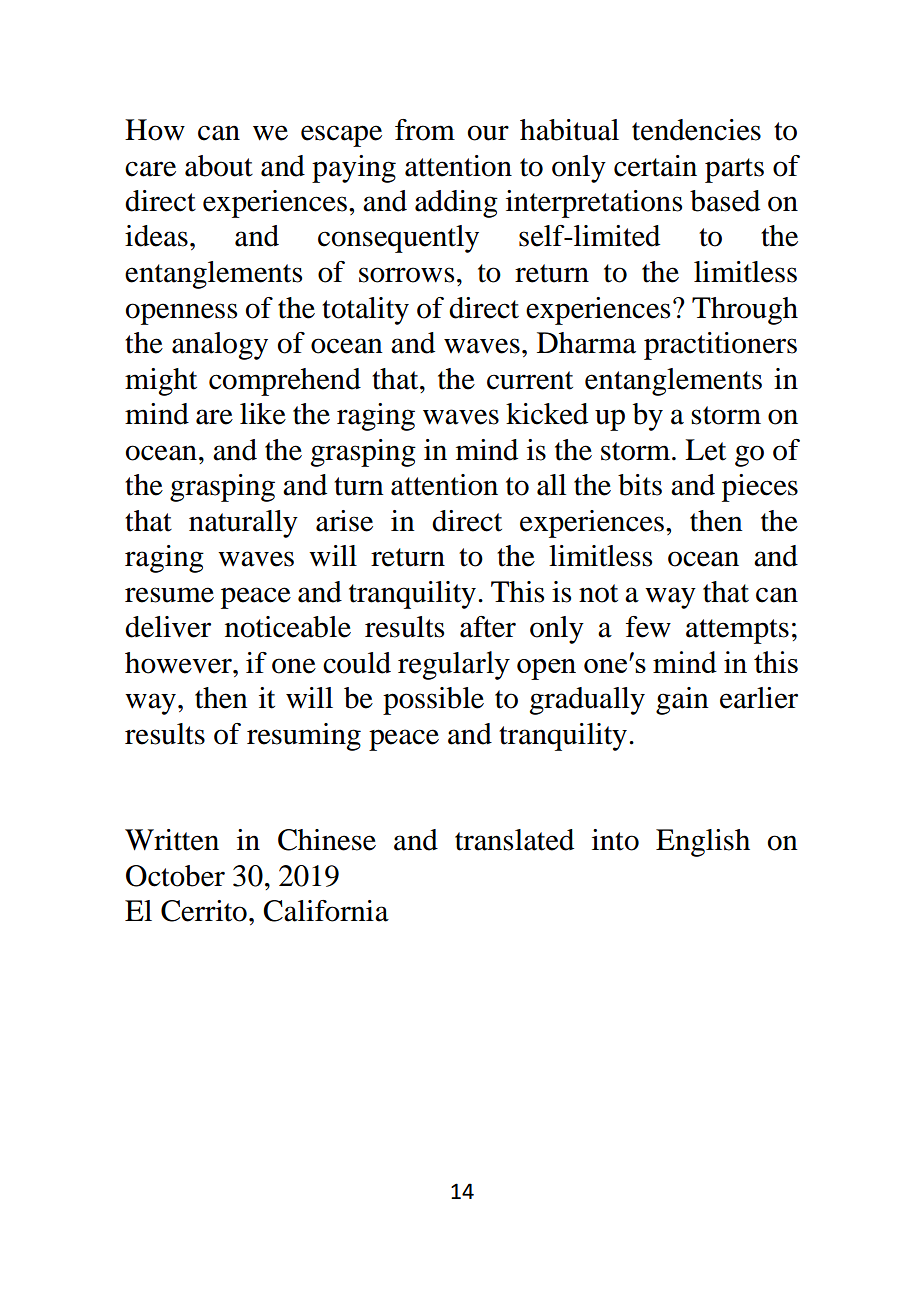 The height and width of the page is (1313, 924). What do you see at coordinates (682, 701) in the page?
I see `gain` at bounding box center [682, 701].
